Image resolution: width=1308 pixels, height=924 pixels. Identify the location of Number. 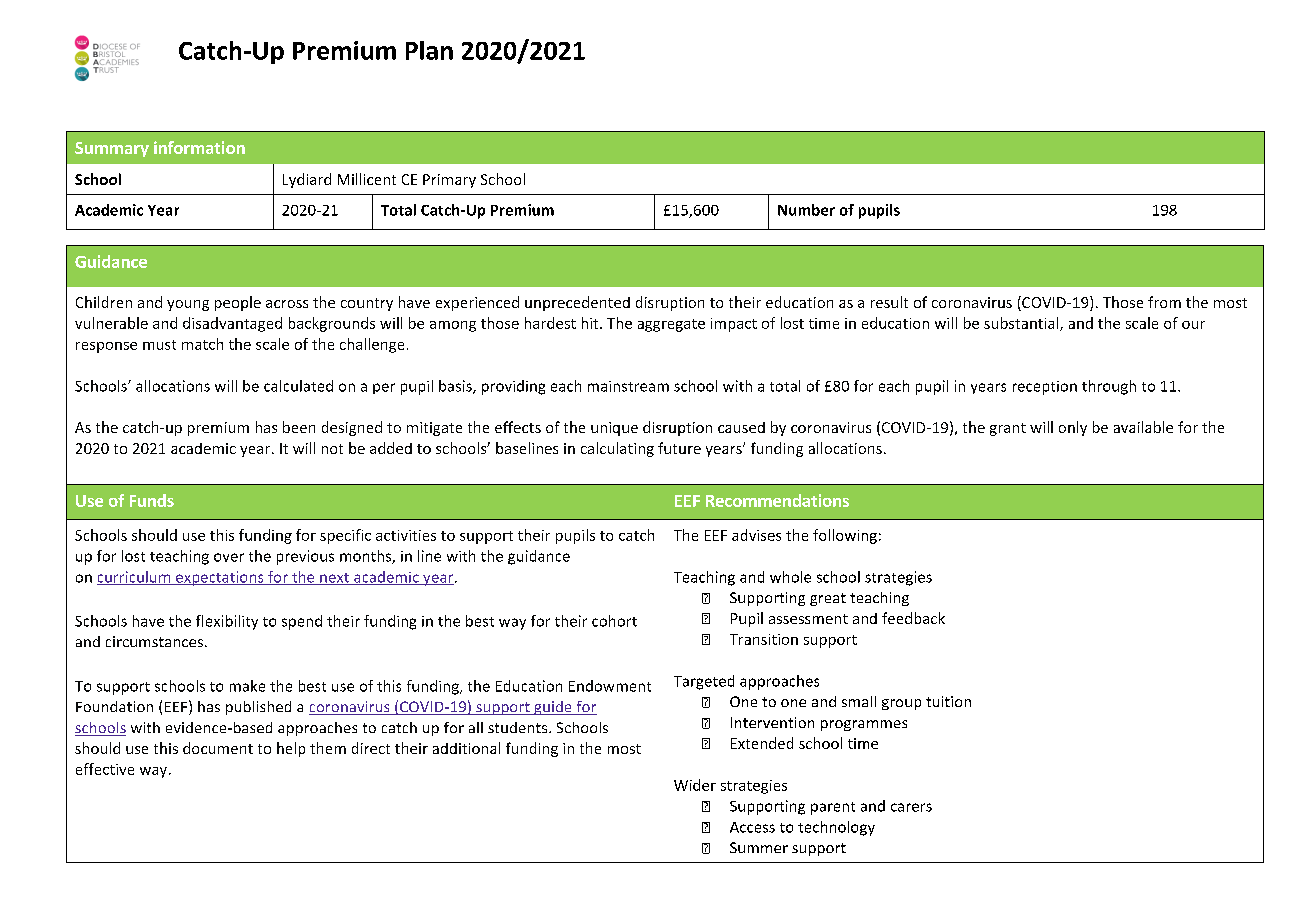
(806, 210).
